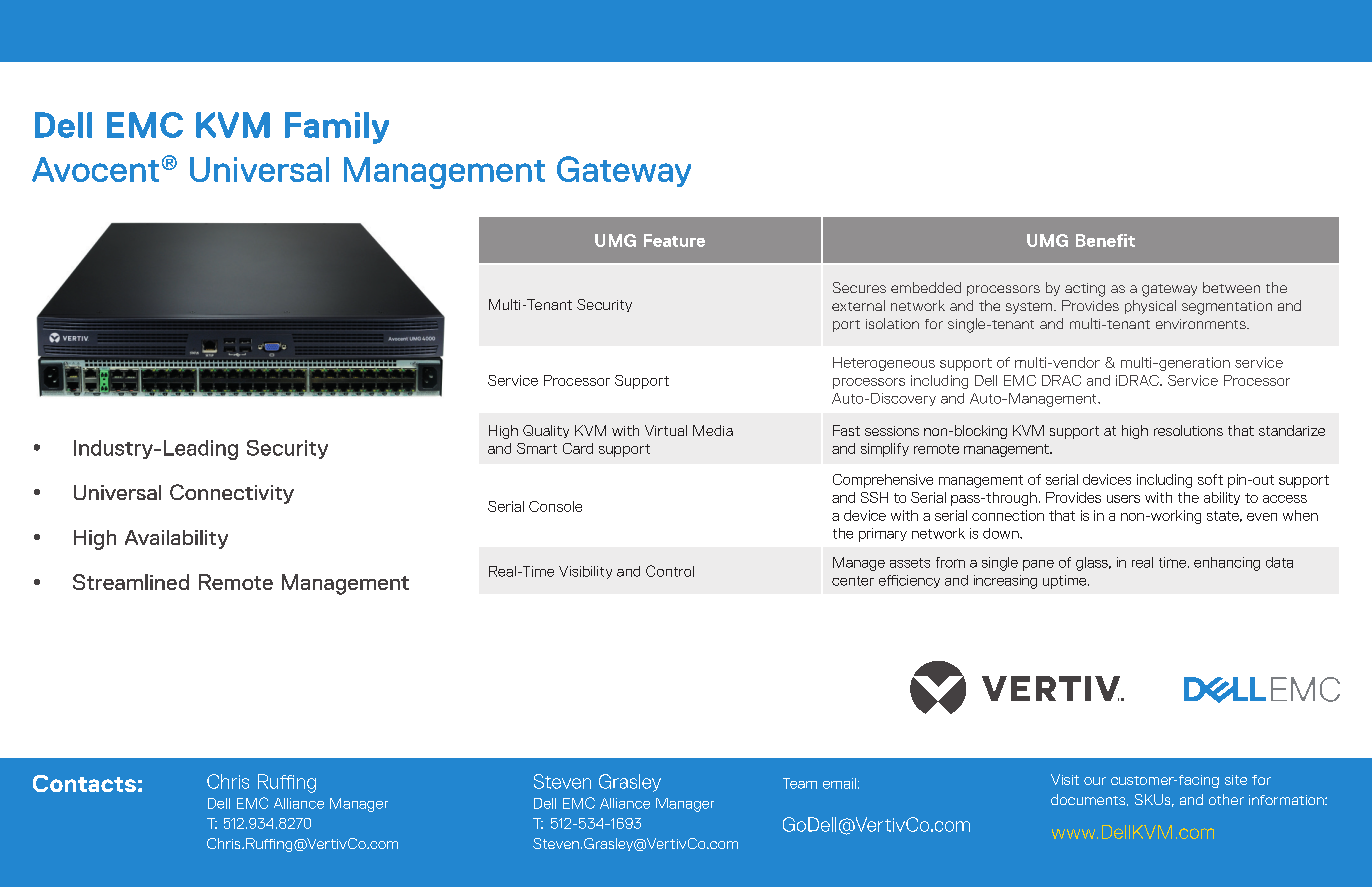  What do you see at coordinates (670, 571) in the document?
I see `Control` at bounding box center [670, 571].
